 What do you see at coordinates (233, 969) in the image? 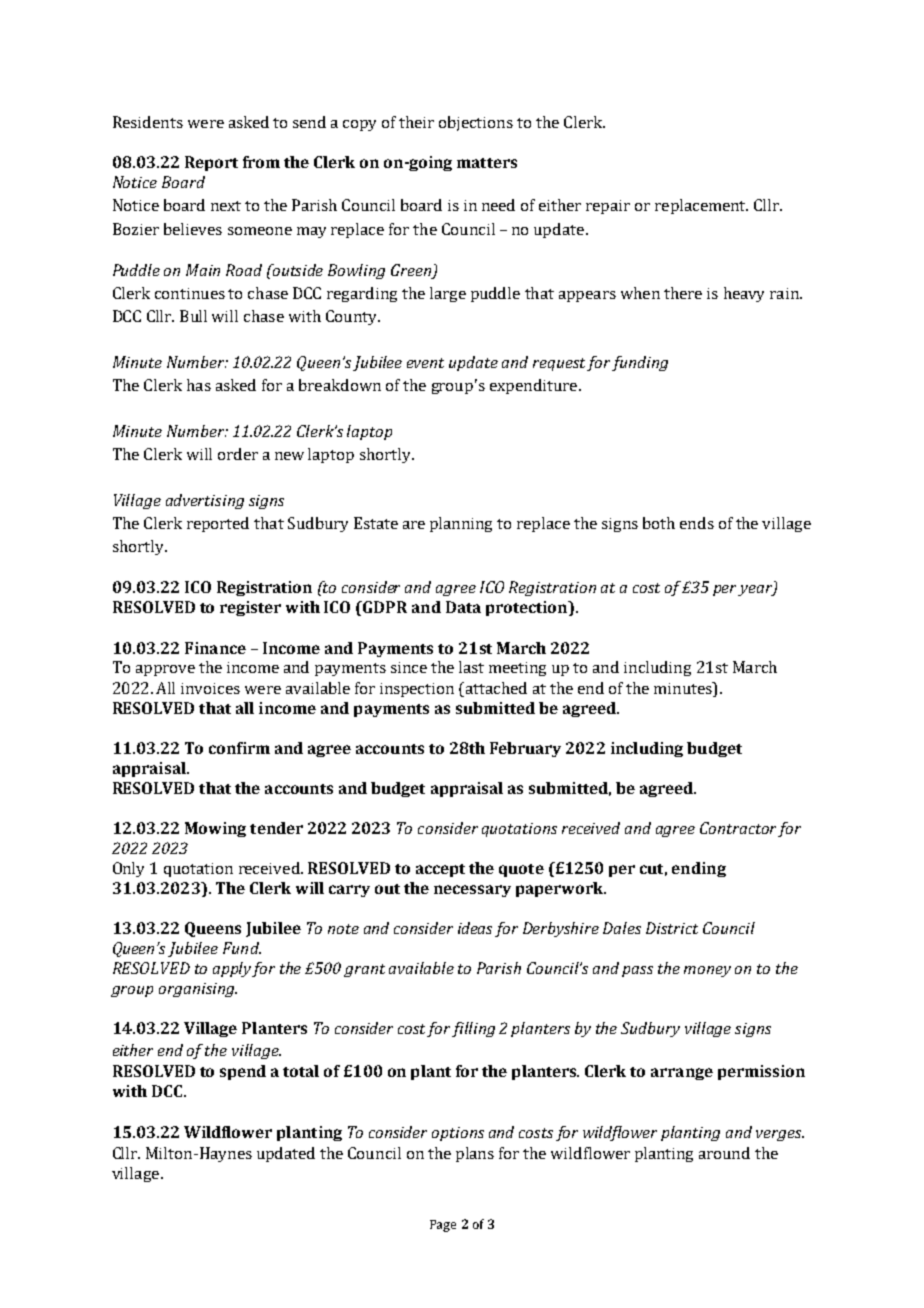
I see `apply` at bounding box center [233, 969].
